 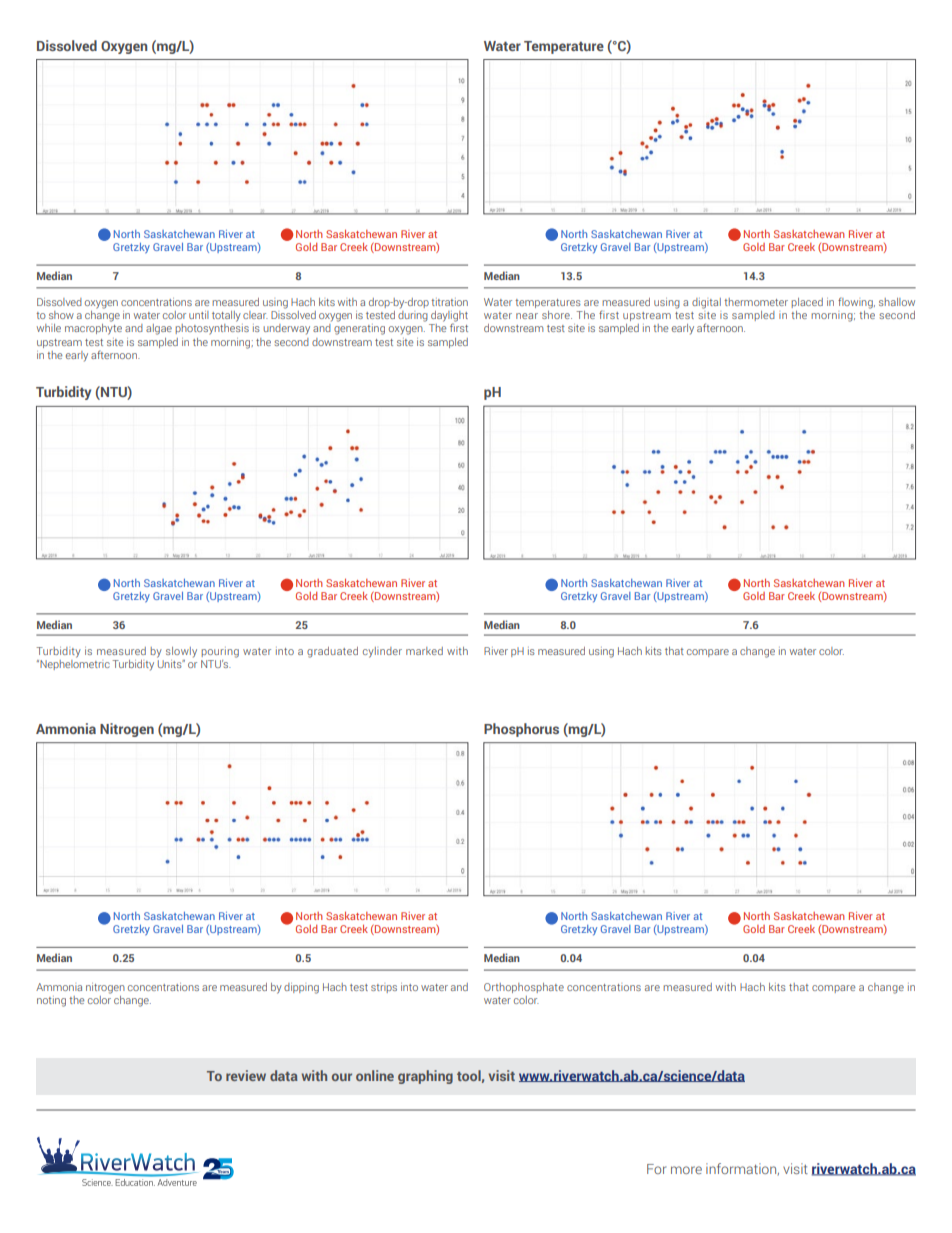 What do you see at coordinates (51, 1001) in the document?
I see `noting` at bounding box center [51, 1001].
